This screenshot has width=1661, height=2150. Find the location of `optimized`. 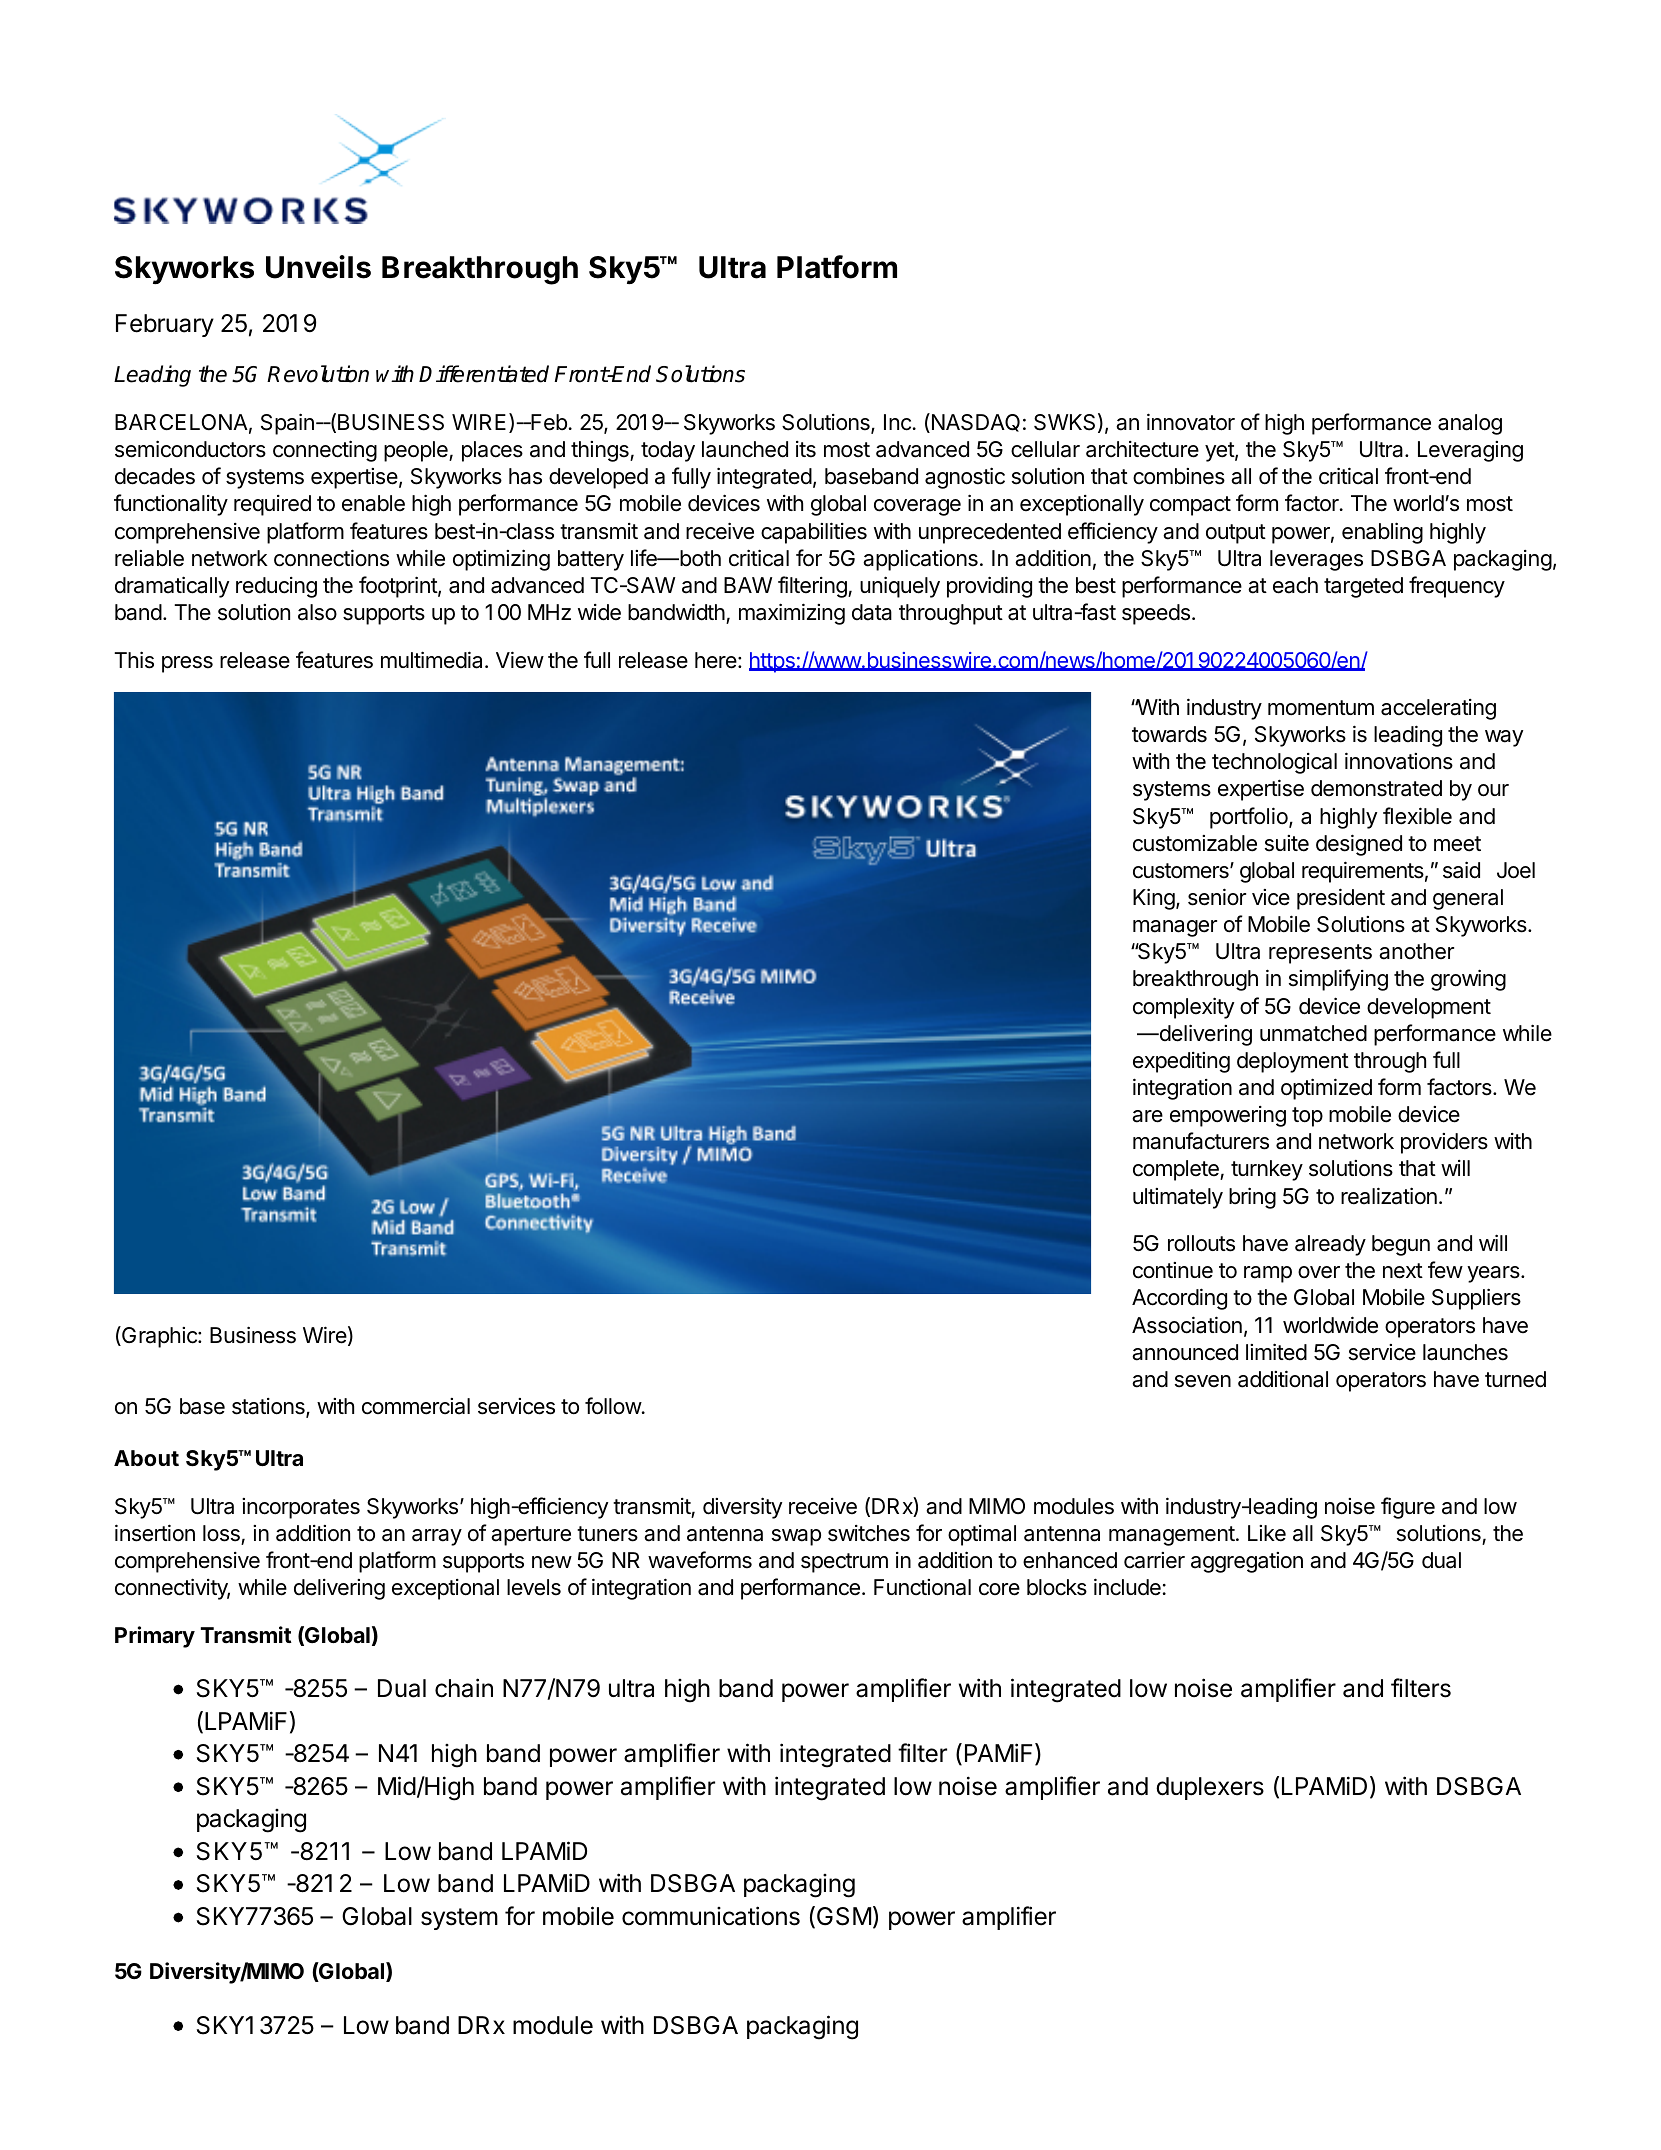

optimized is located at coordinates (1326, 1089).
